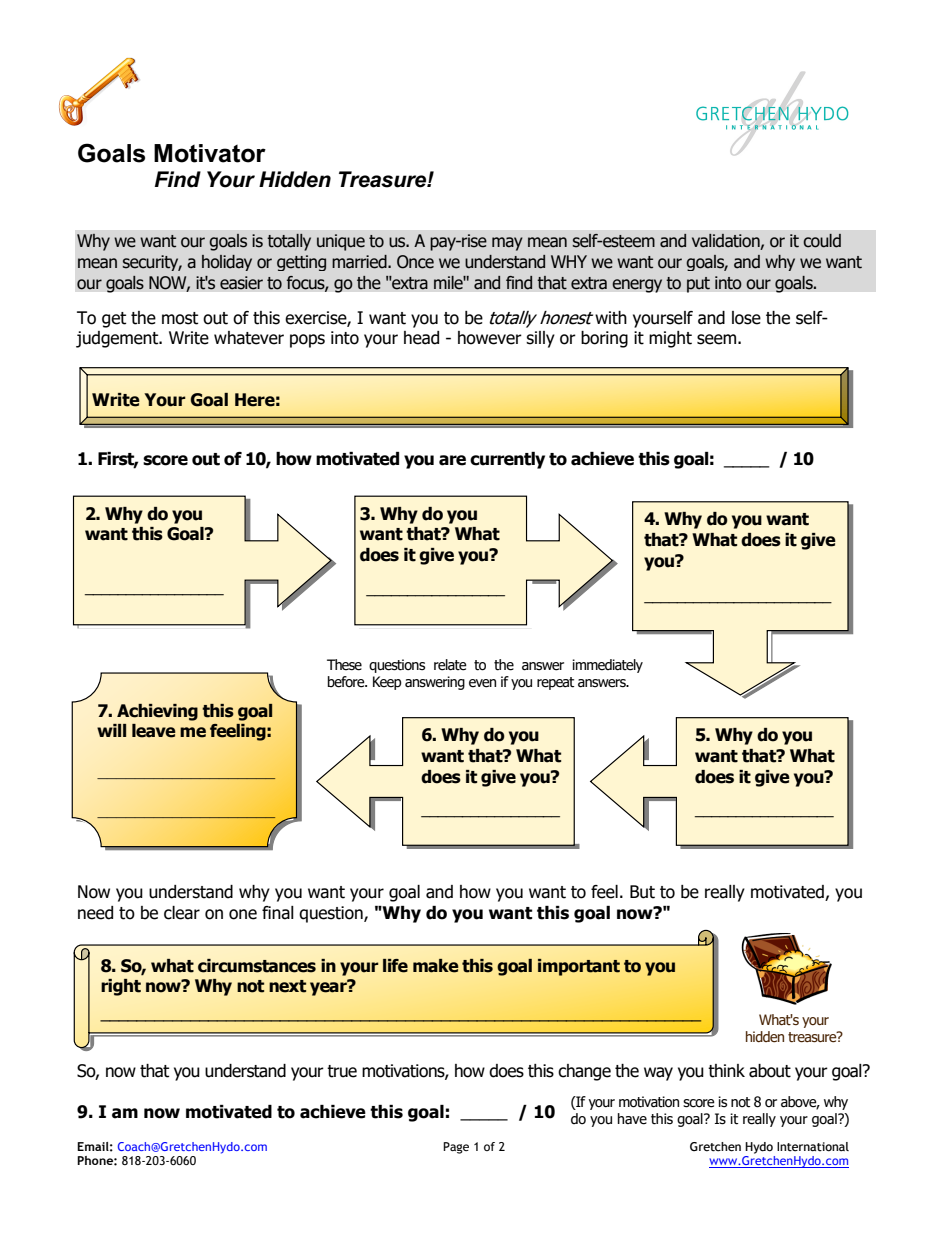  Describe the element at coordinates (822, 241) in the image. I see `could` at that location.
